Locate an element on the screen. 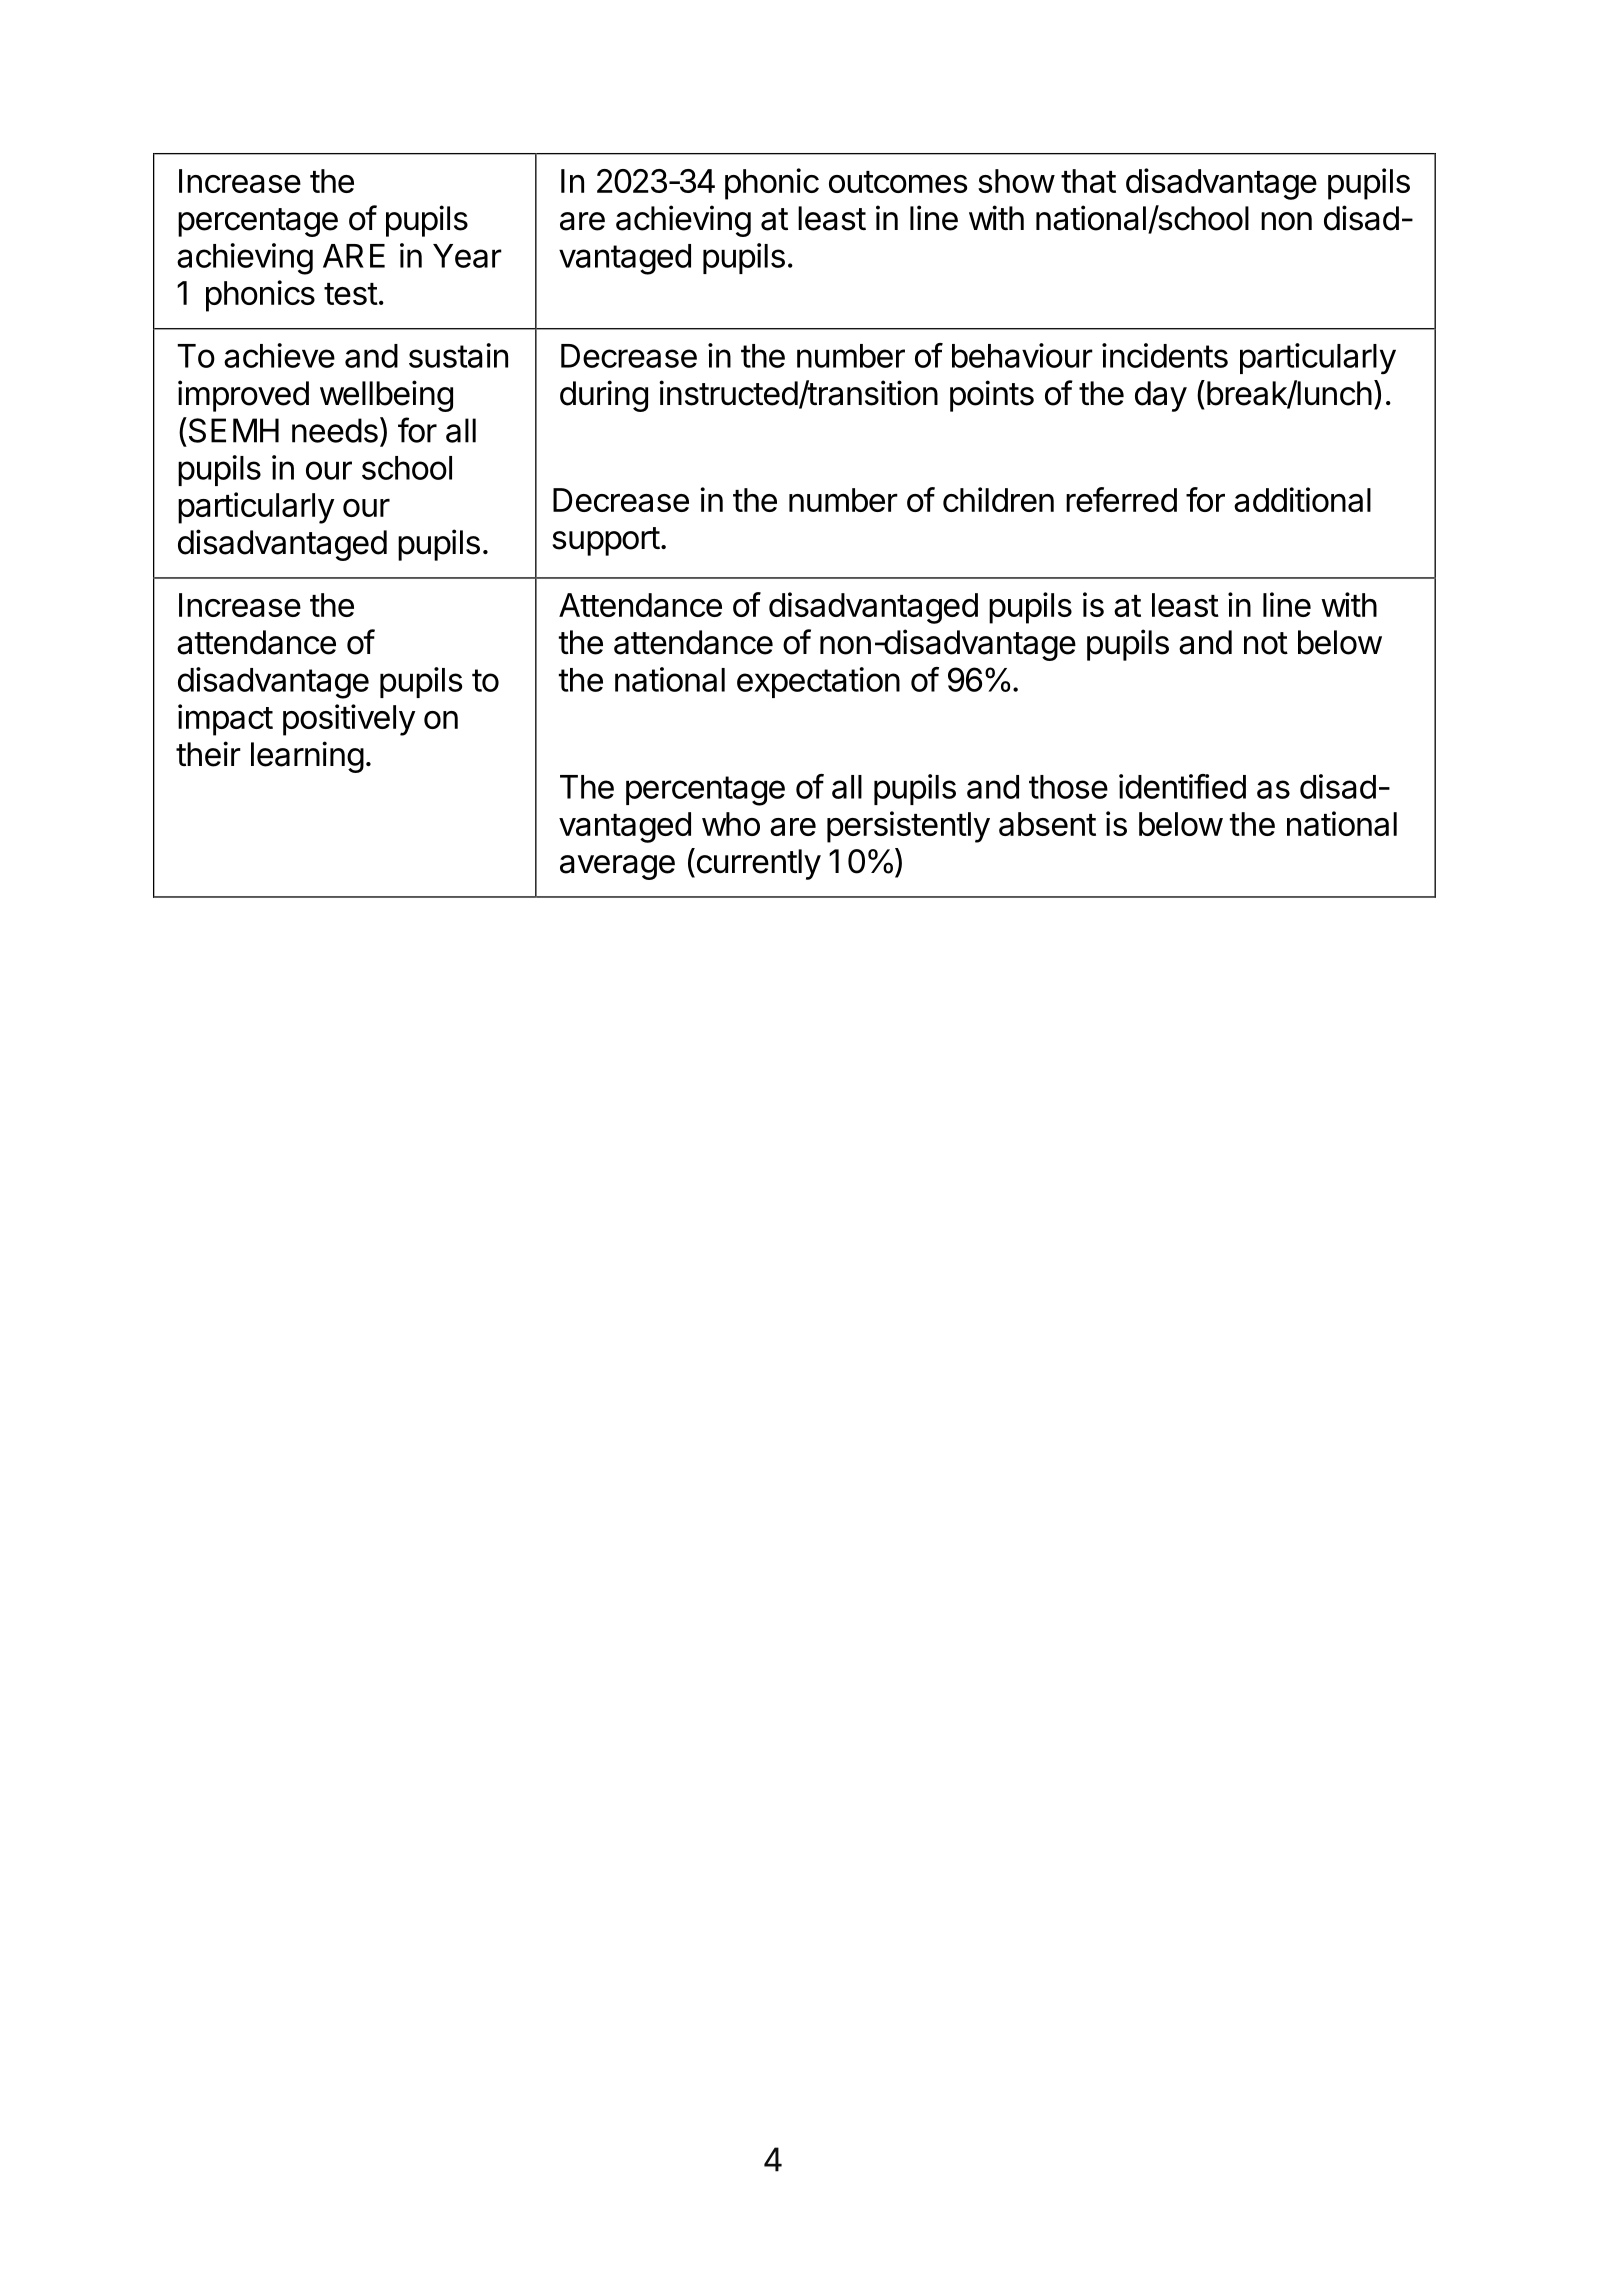 The image size is (1608, 2274). children is located at coordinates (998, 499).
